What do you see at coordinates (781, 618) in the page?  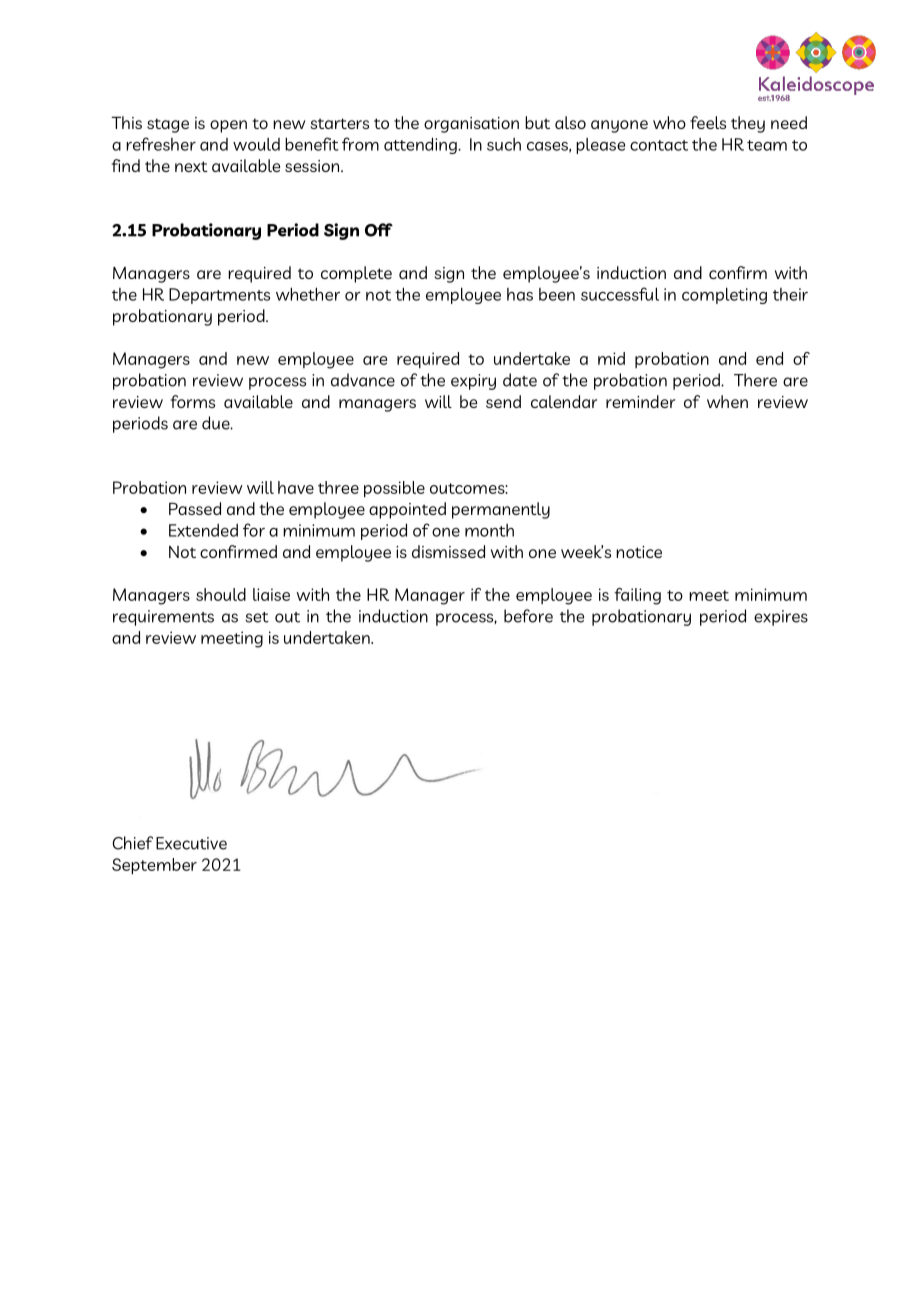 I see `expires` at bounding box center [781, 618].
